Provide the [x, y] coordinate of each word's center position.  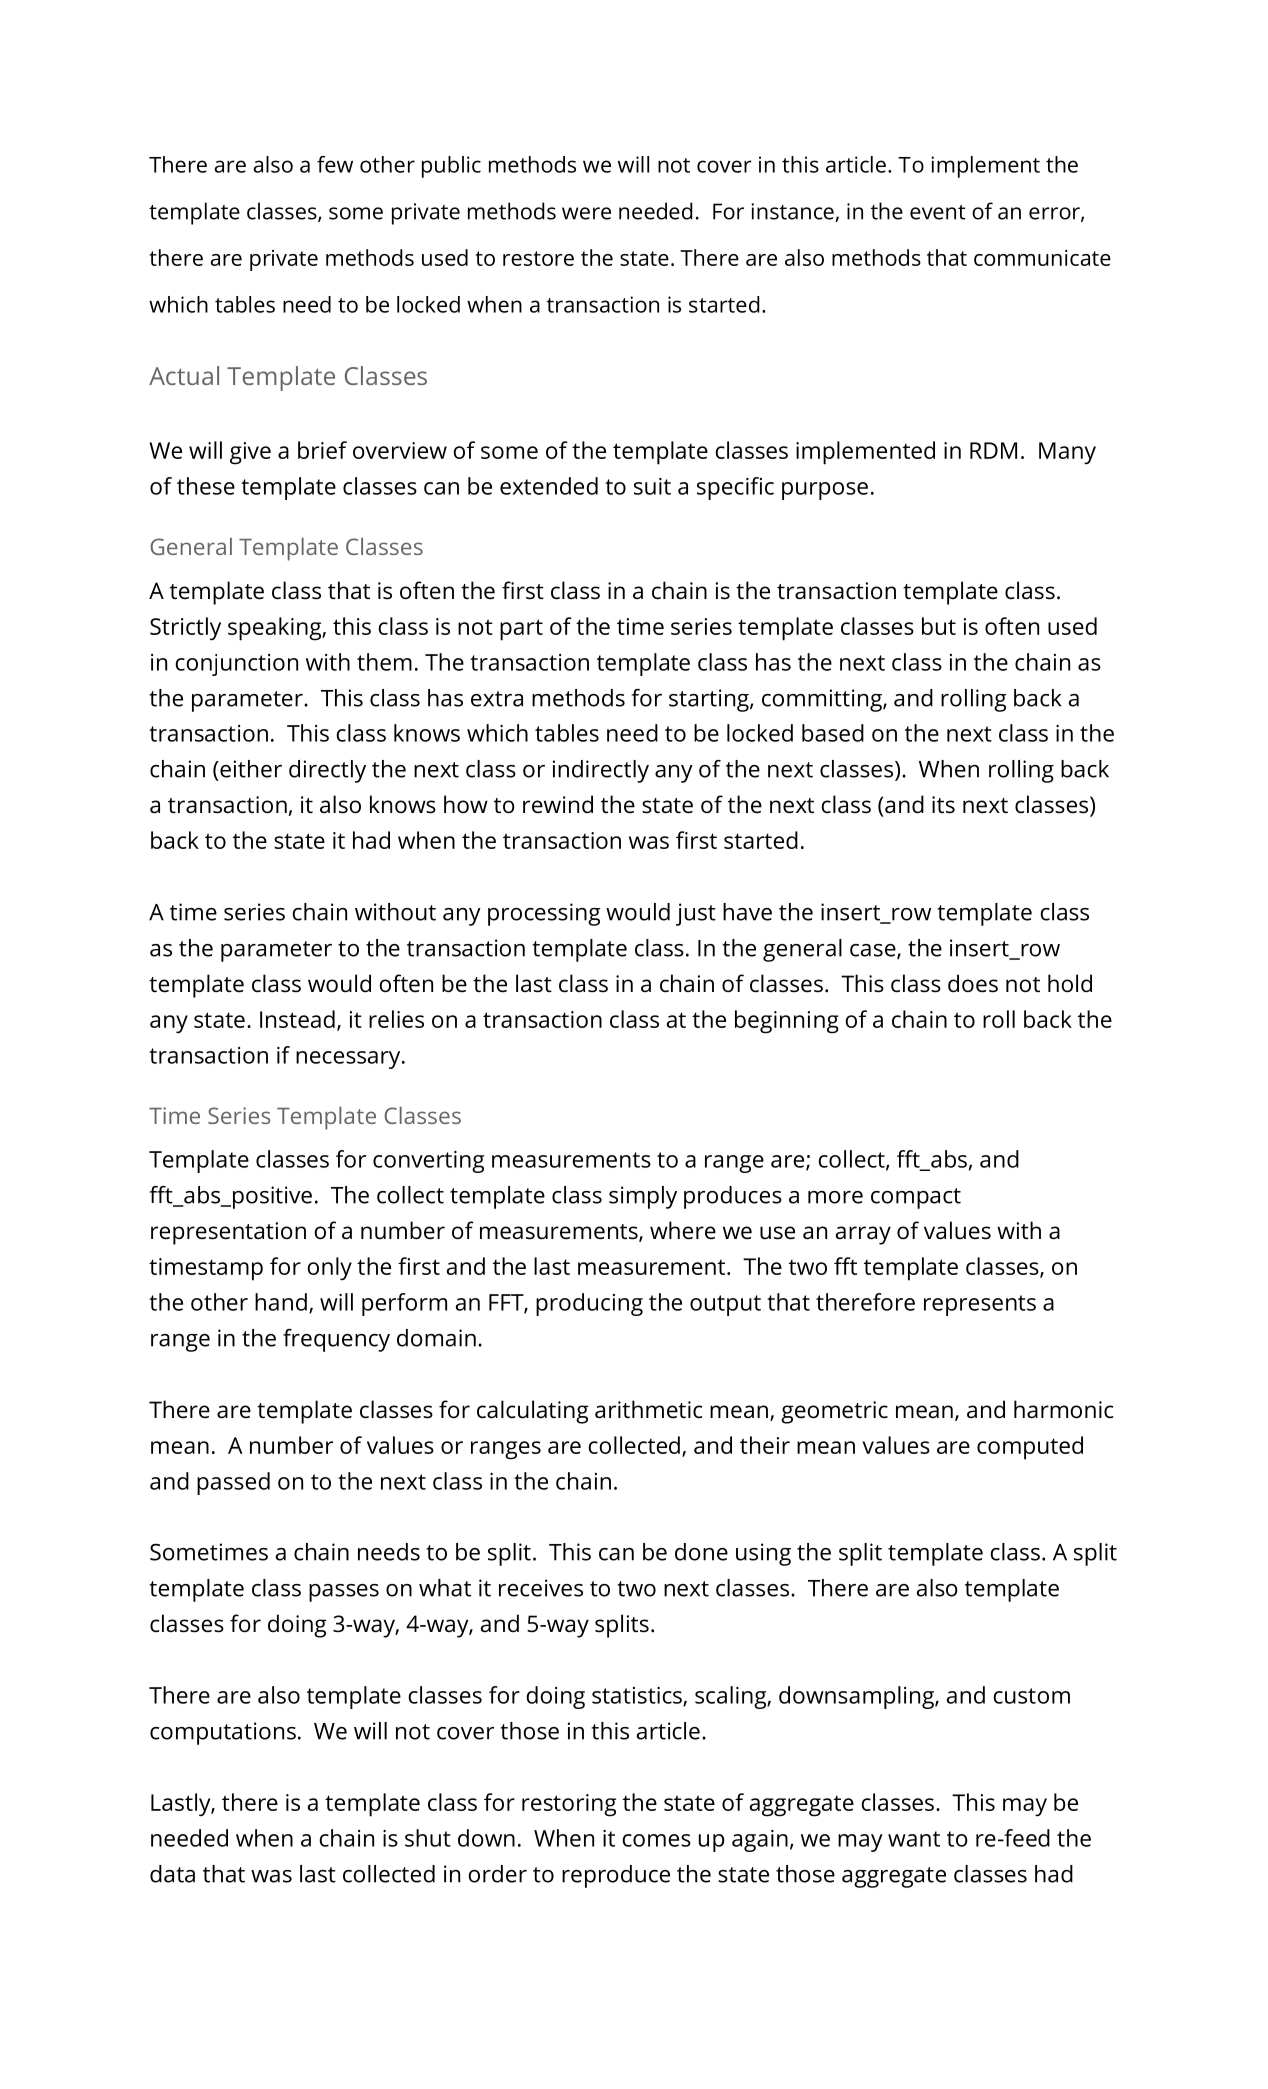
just [696, 914]
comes [656, 1840]
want [914, 1839]
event [938, 212]
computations [223, 1733]
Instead [297, 1019]
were [586, 213]
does [973, 983]
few [335, 164]
